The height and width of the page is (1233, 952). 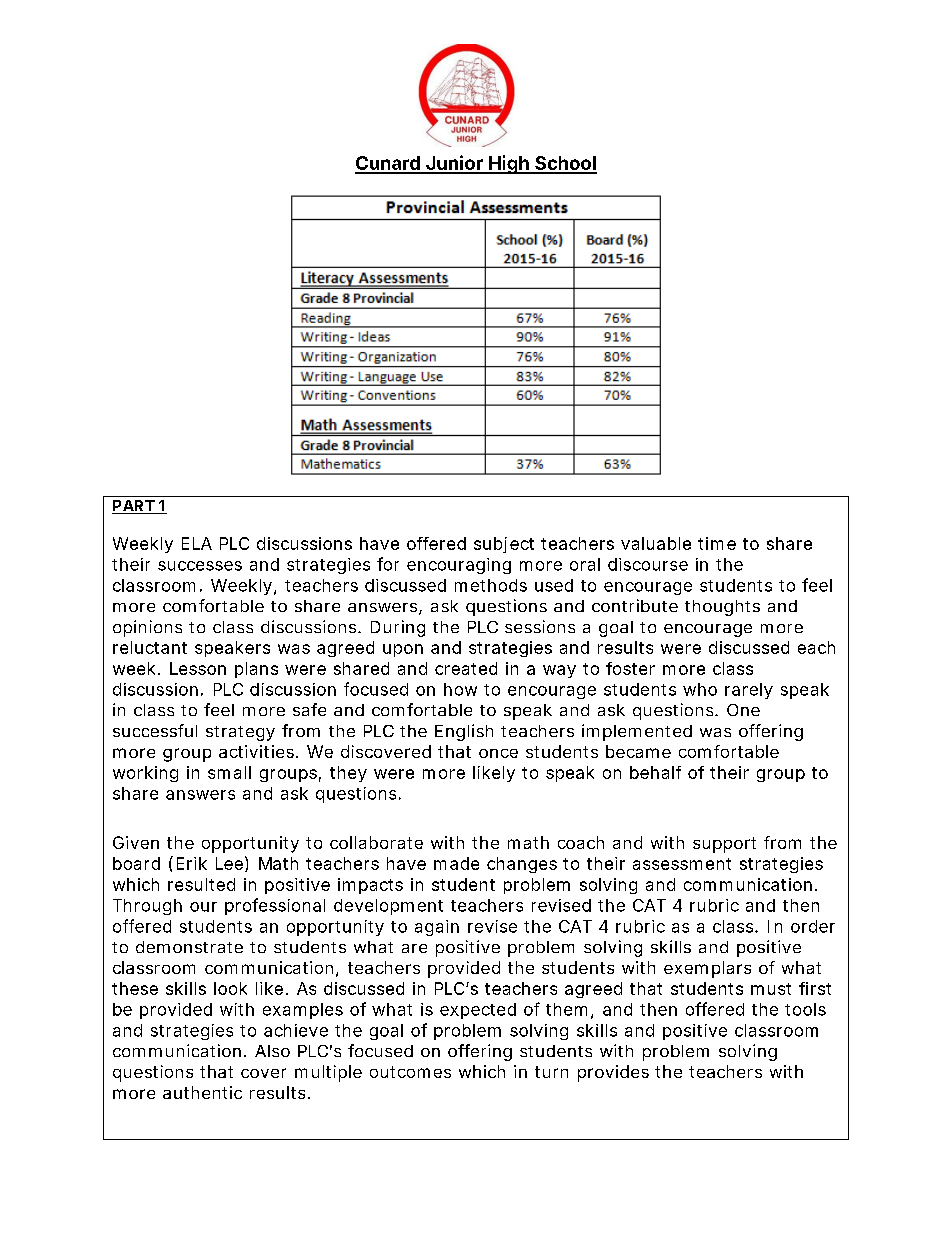 What do you see at coordinates (491, 585) in the page?
I see `methods` at bounding box center [491, 585].
